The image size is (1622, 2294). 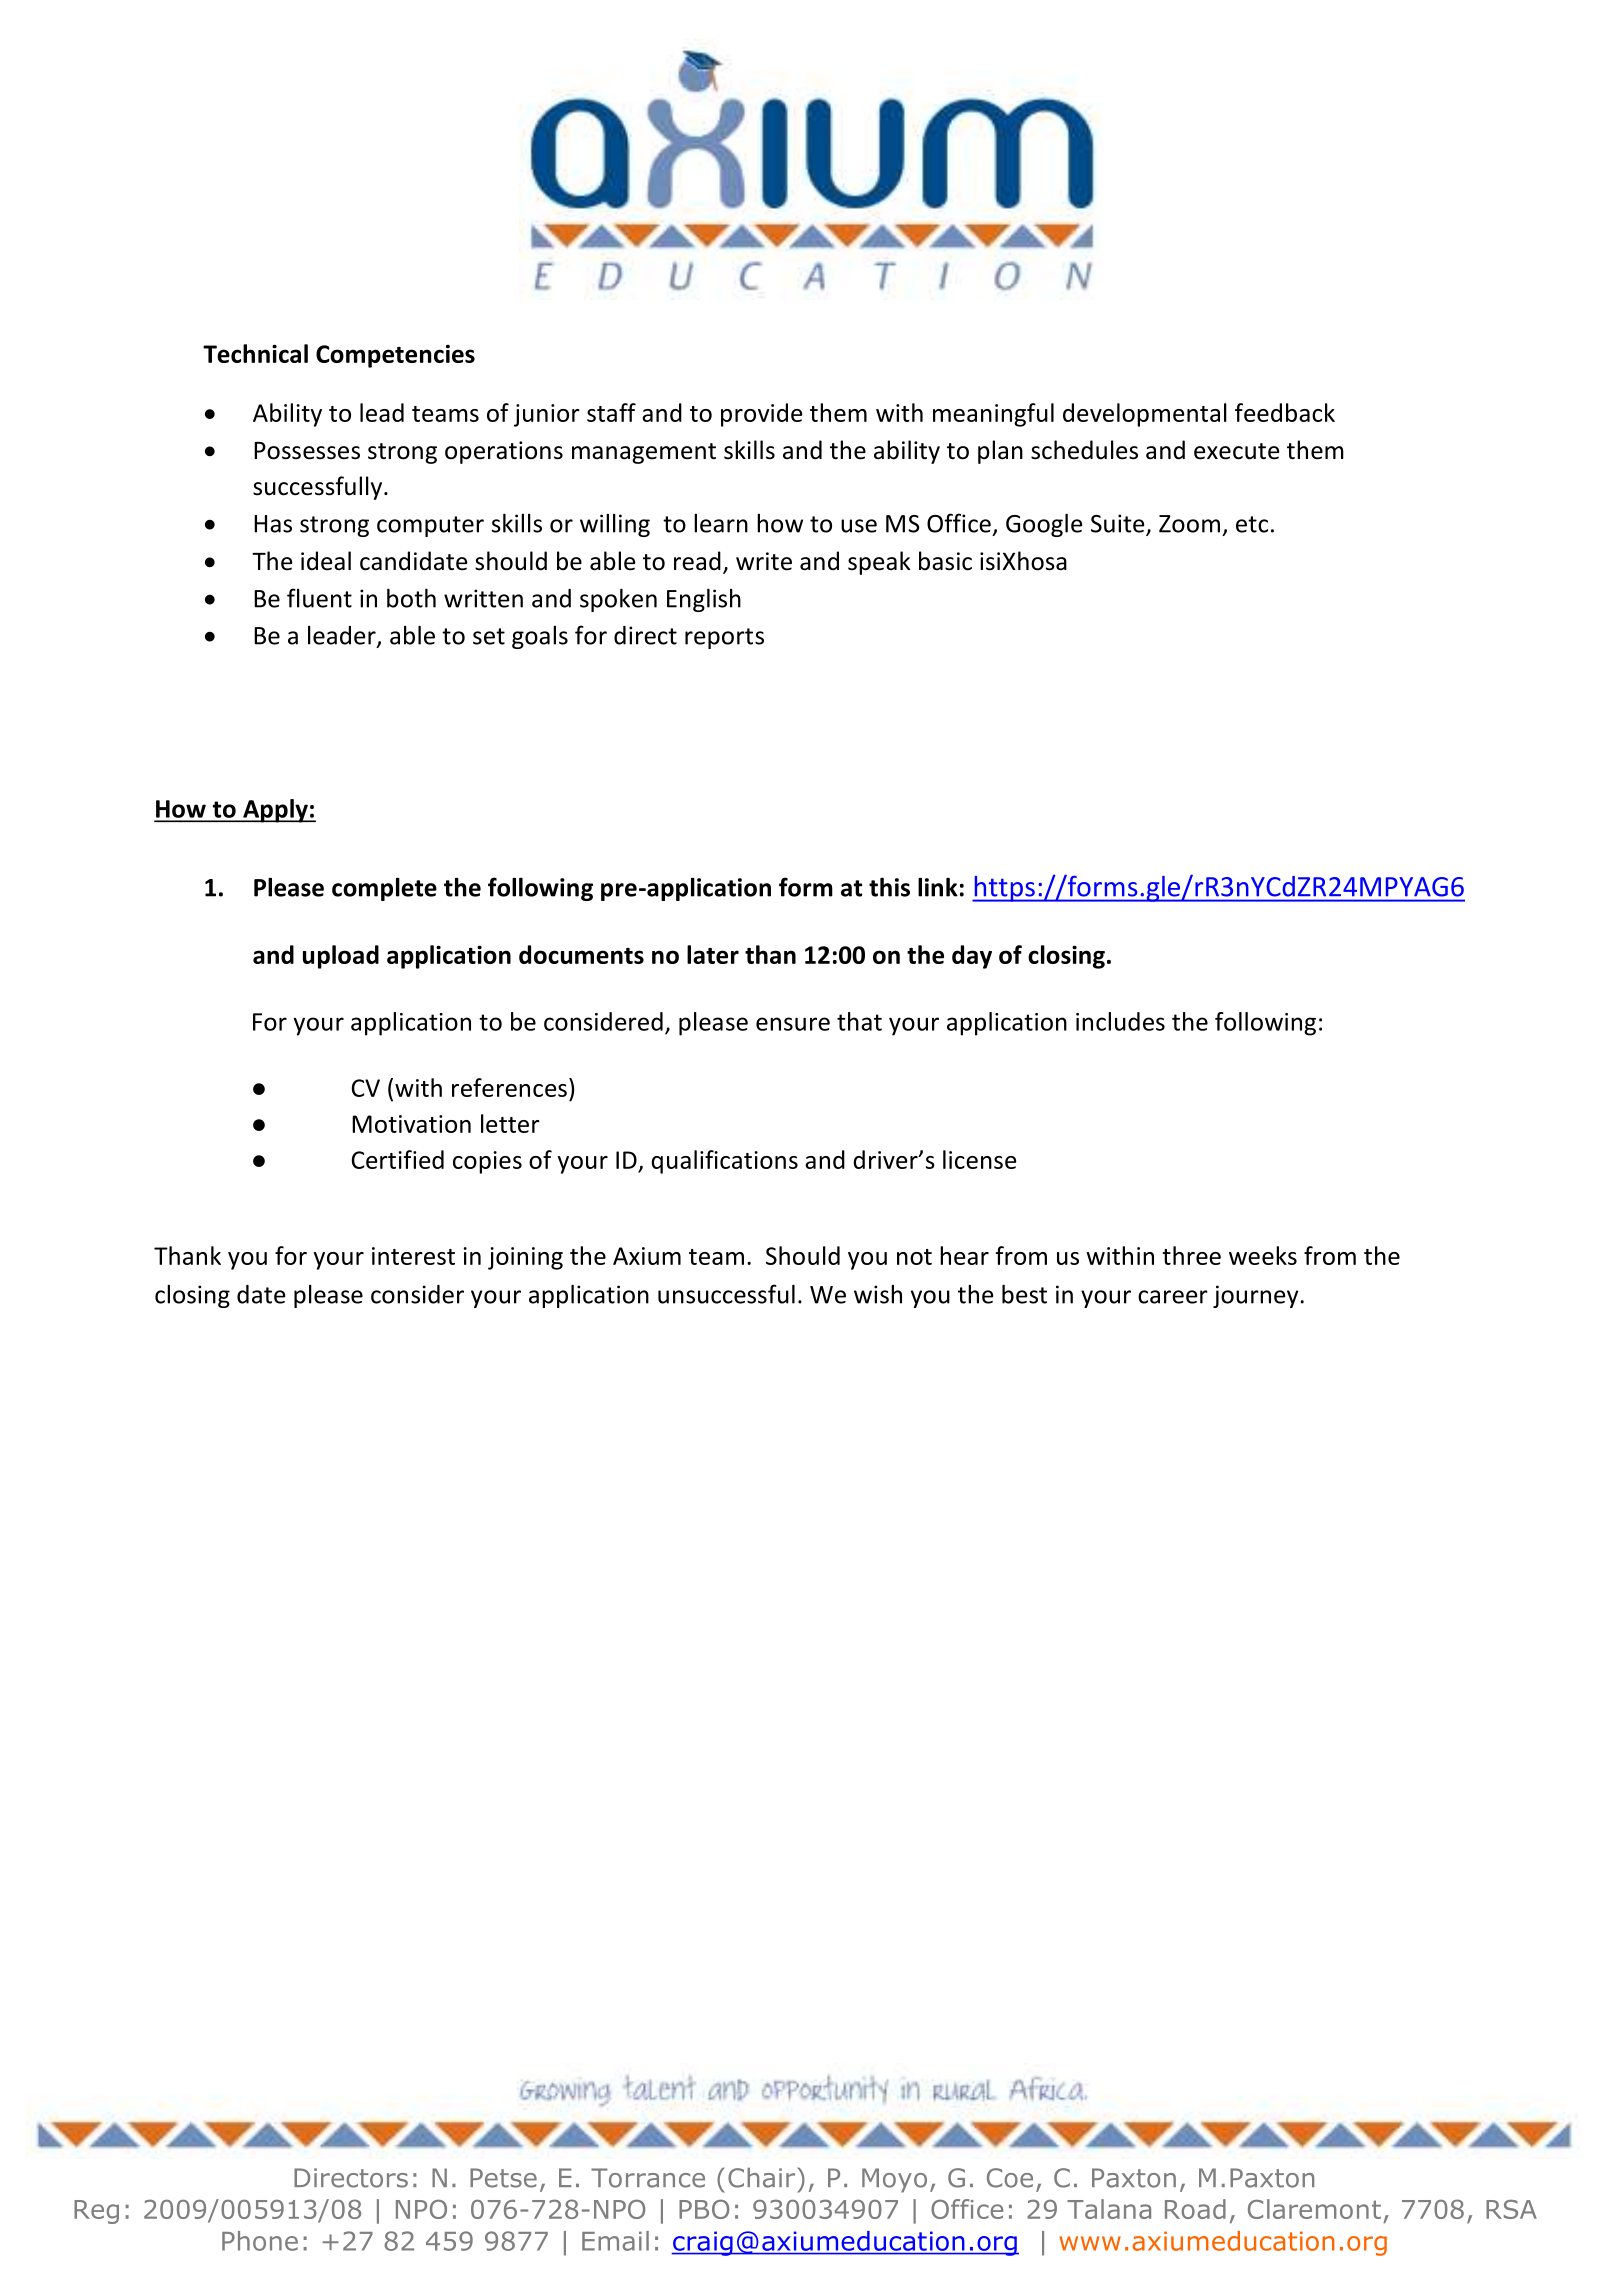 What do you see at coordinates (413, 1256) in the screenshot?
I see `interest` at bounding box center [413, 1256].
